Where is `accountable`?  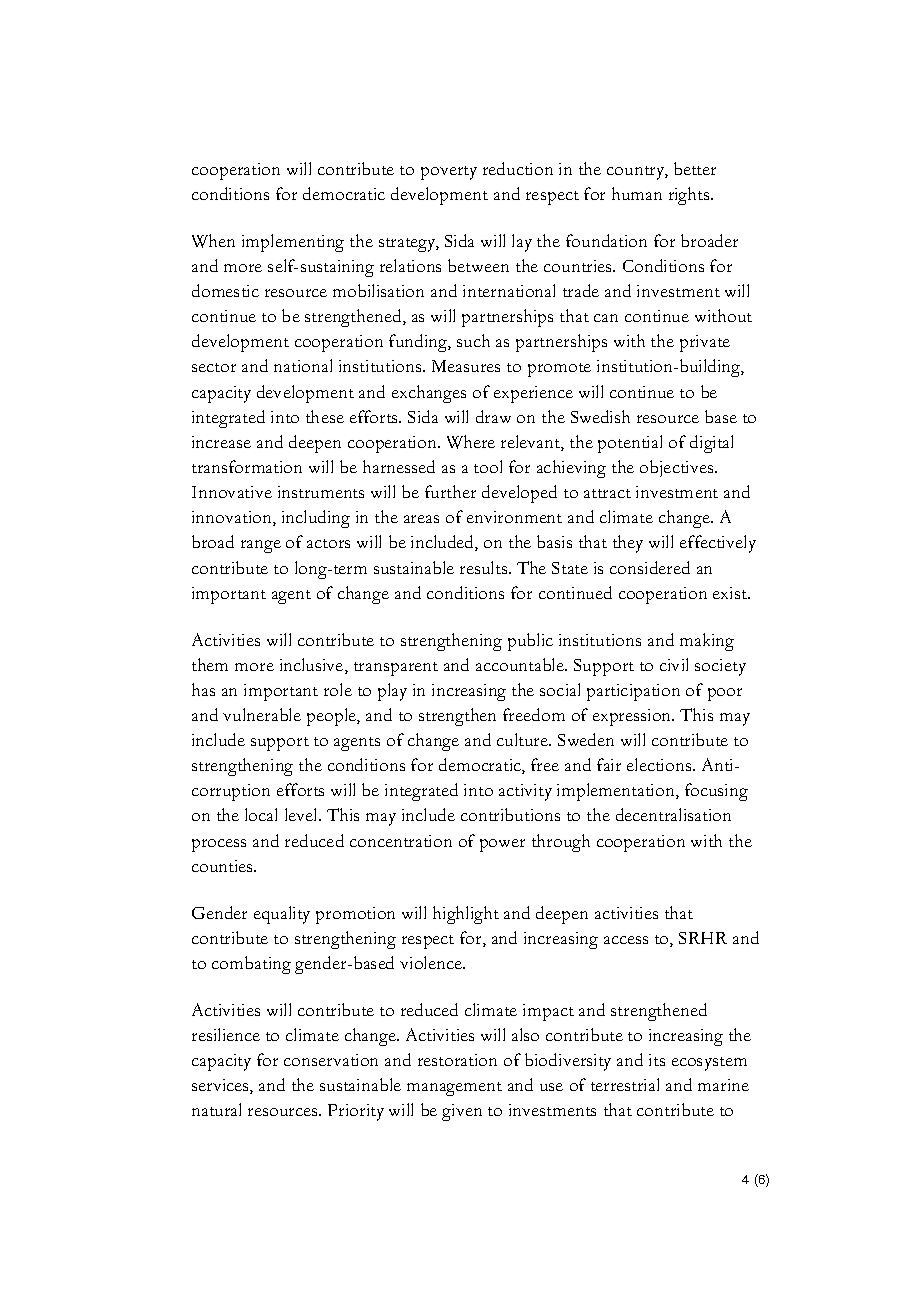 accountable is located at coordinates (521, 664).
